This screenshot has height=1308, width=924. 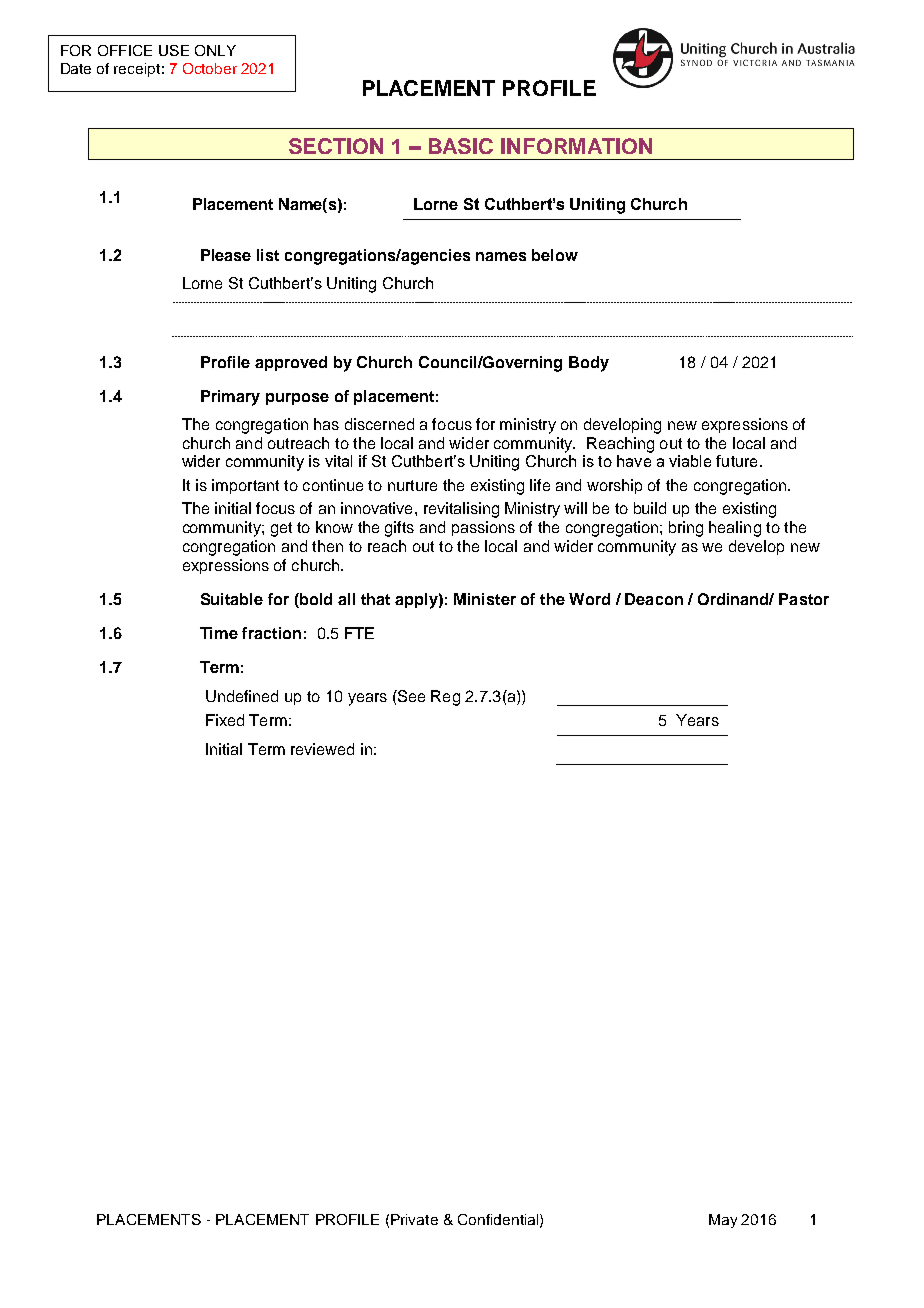 I want to click on USE, so click(x=174, y=50).
